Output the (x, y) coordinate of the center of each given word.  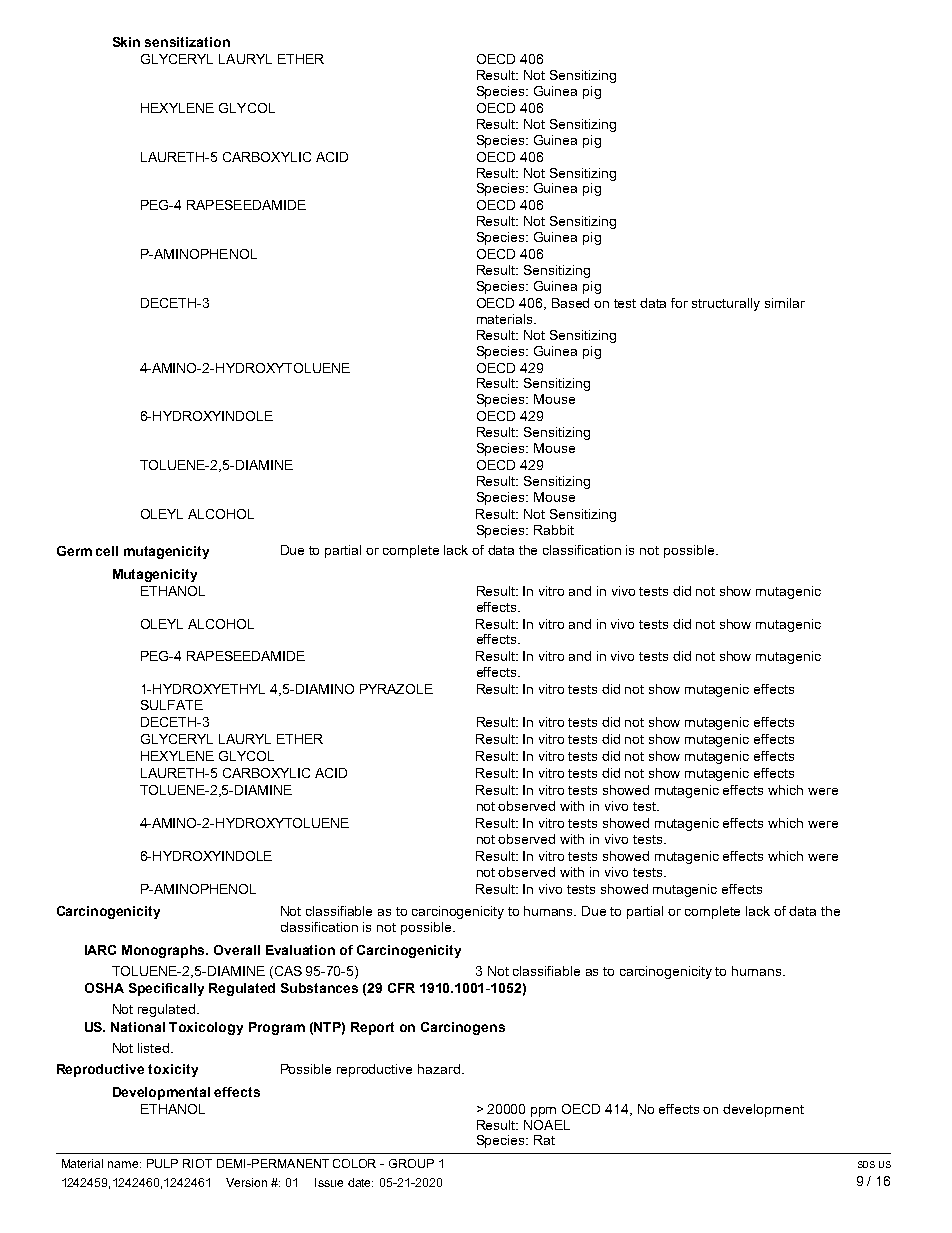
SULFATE (172, 705)
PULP (162, 1163)
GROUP (411, 1163)
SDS (866, 1164)
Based (570, 303)
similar (785, 303)
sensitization (187, 42)
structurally (726, 304)
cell (107, 551)
